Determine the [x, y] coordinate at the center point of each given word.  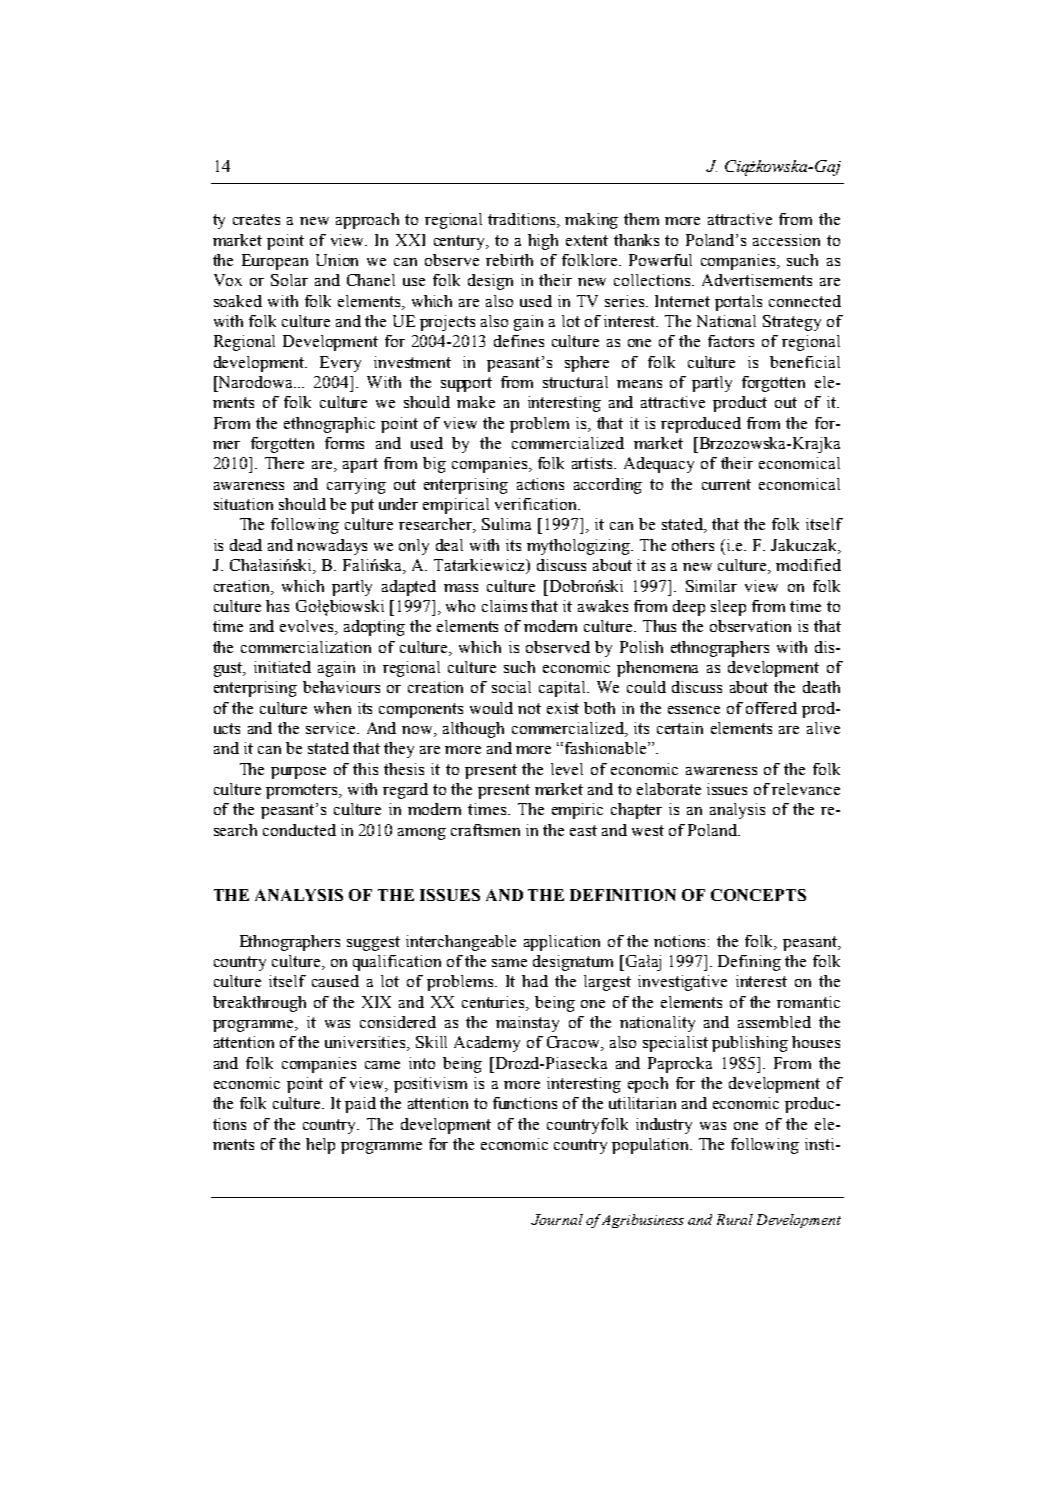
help [320, 1146]
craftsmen [485, 830]
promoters [303, 791]
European [275, 262]
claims [504, 606]
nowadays [332, 547]
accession [786, 240]
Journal [557, 1219]
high [543, 242]
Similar [711, 586]
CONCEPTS [758, 895]
